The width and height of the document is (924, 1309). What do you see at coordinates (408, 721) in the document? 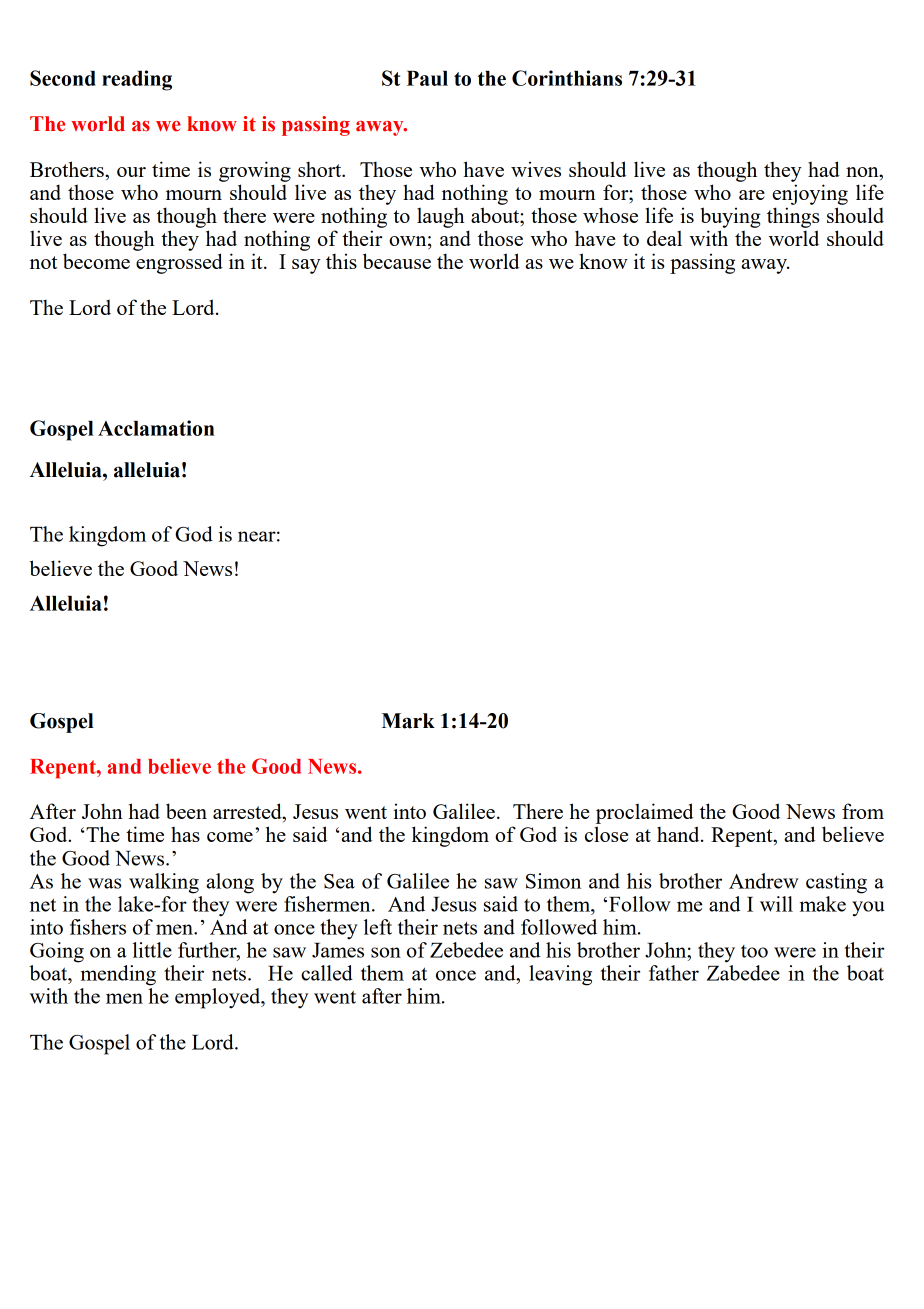
I see `Mark` at bounding box center [408, 721].
